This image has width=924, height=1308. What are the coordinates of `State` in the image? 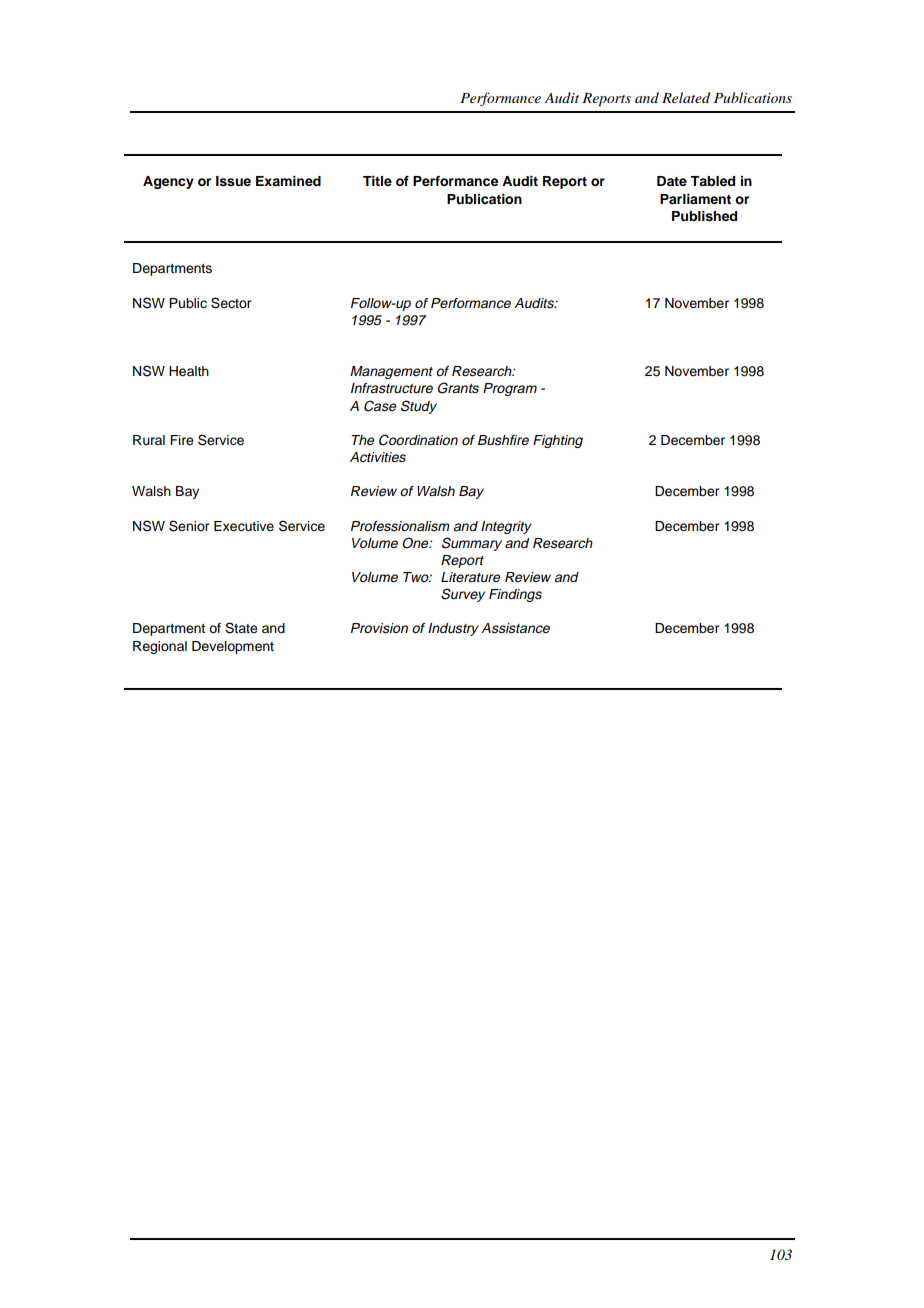 It's located at (241, 628).
